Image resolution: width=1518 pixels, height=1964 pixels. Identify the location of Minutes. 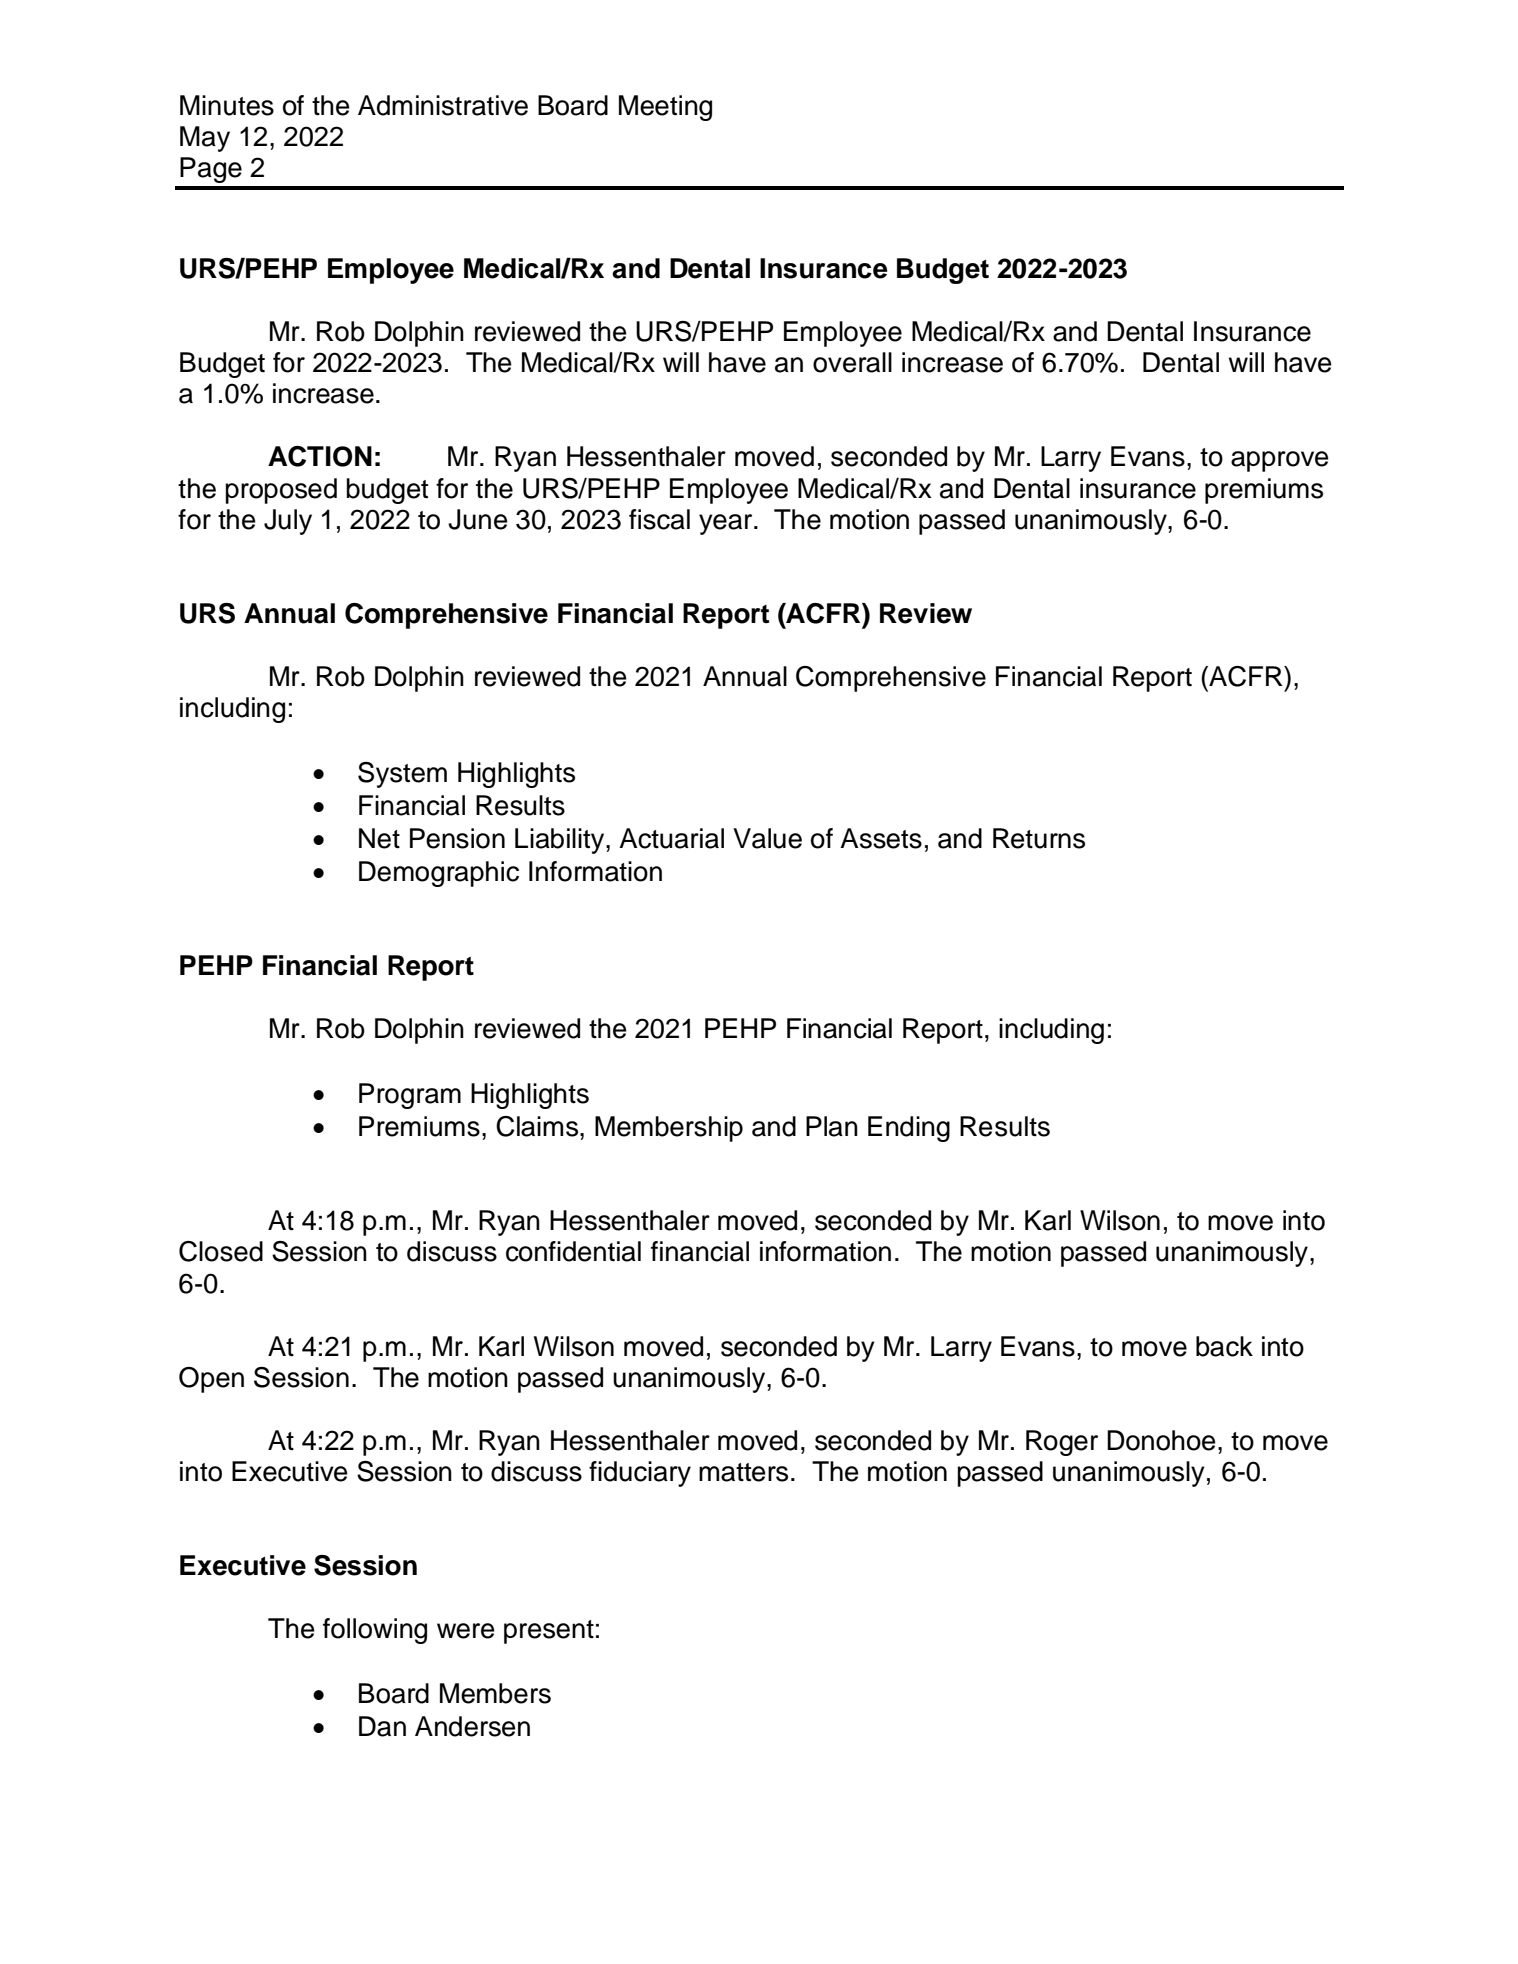
(227, 105).
